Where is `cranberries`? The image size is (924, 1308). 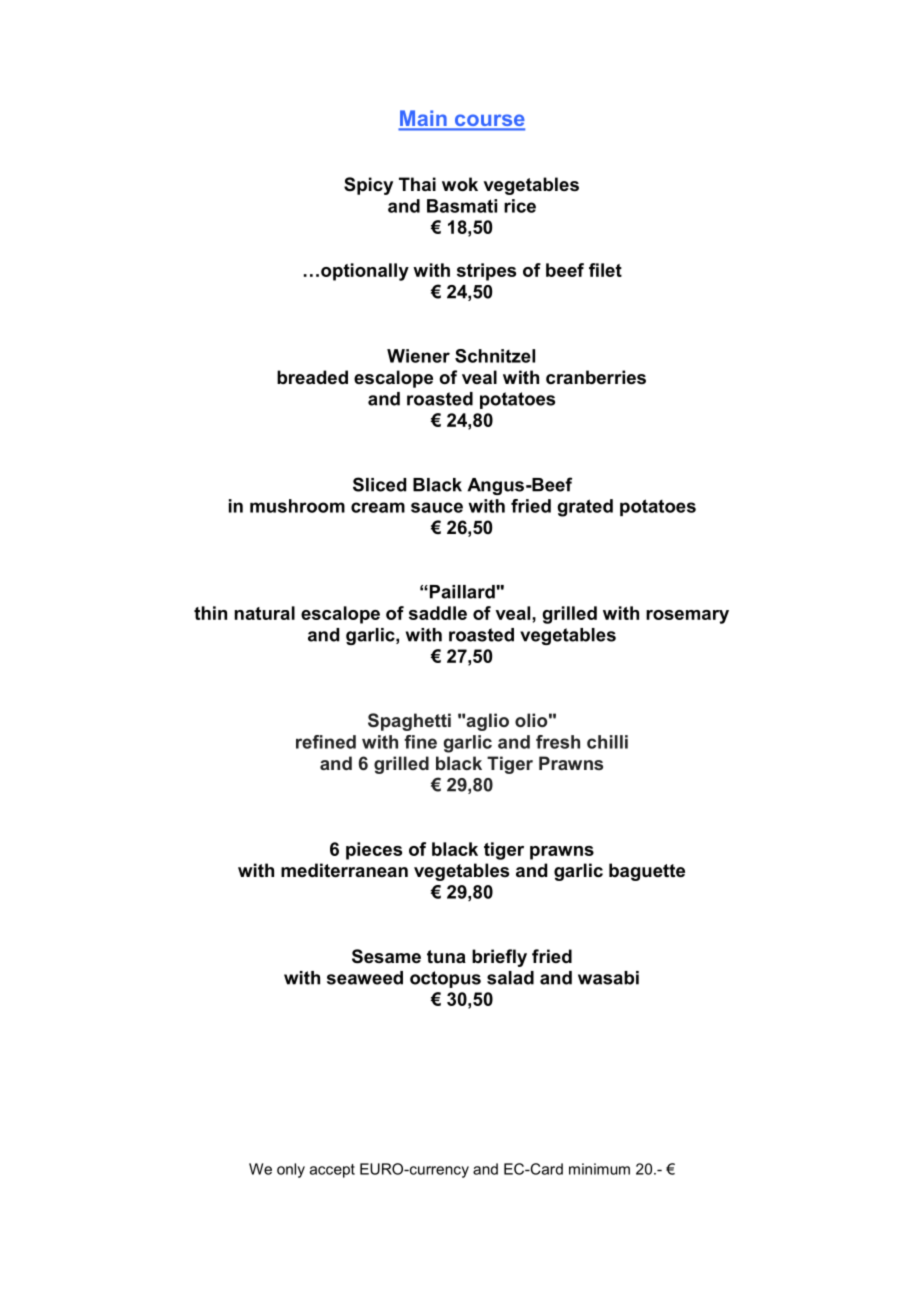 cranberries is located at coordinates (596, 377).
